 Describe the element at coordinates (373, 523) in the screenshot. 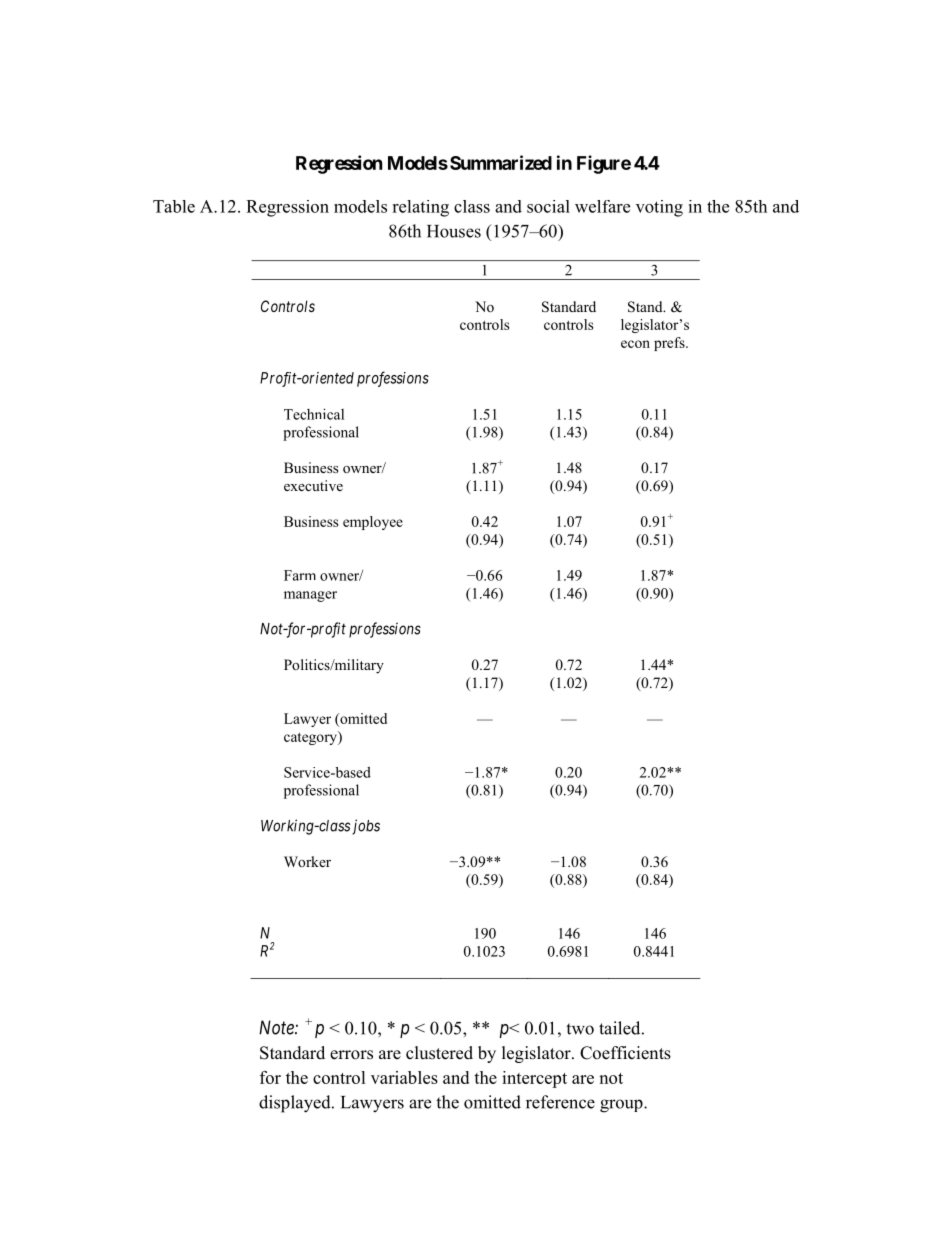

I see `employee` at that location.
